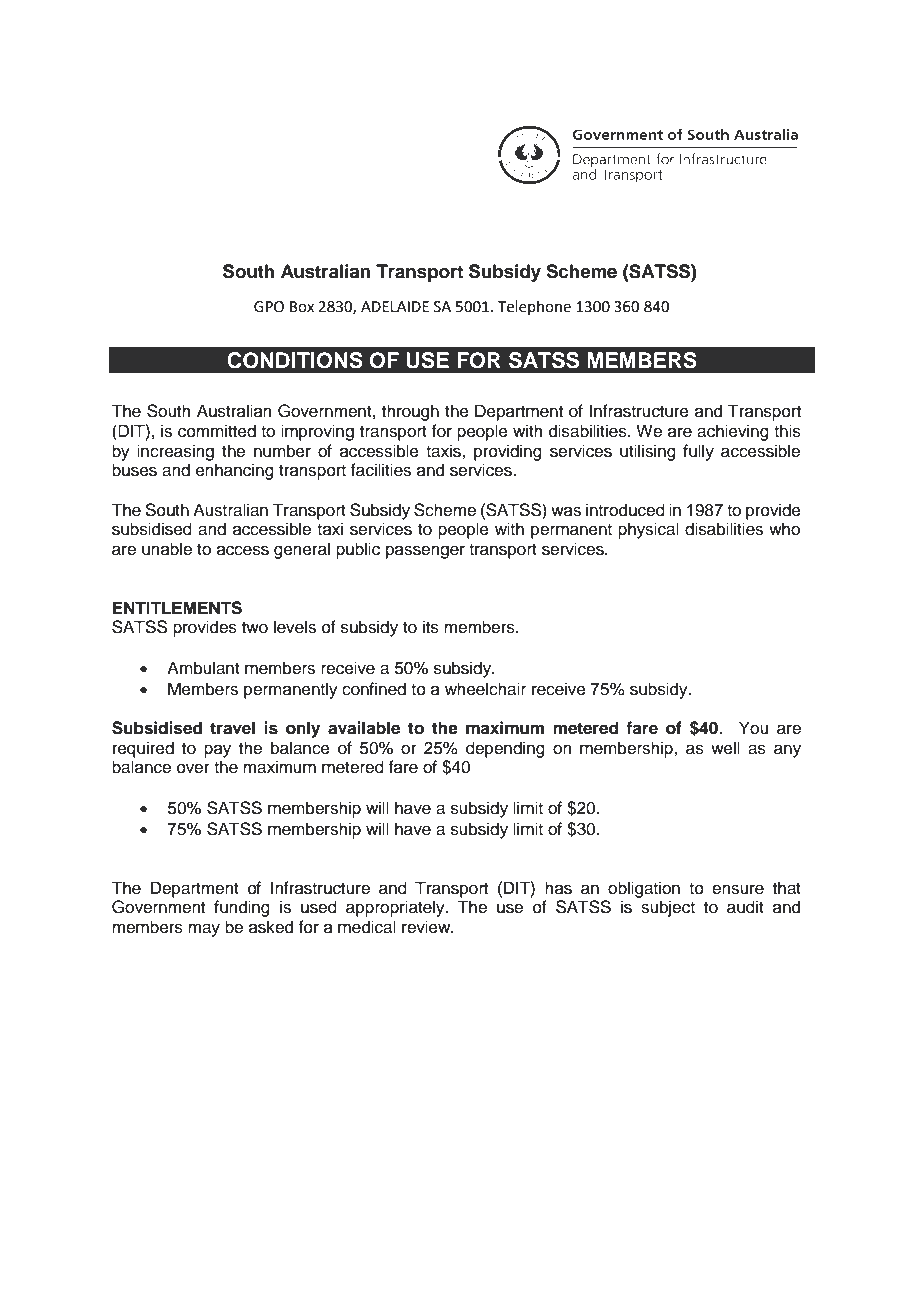  What do you see at coordinates (395, 306) in the screenshot?
I see `ADELAIDE` at bounding box center [395, 306].
